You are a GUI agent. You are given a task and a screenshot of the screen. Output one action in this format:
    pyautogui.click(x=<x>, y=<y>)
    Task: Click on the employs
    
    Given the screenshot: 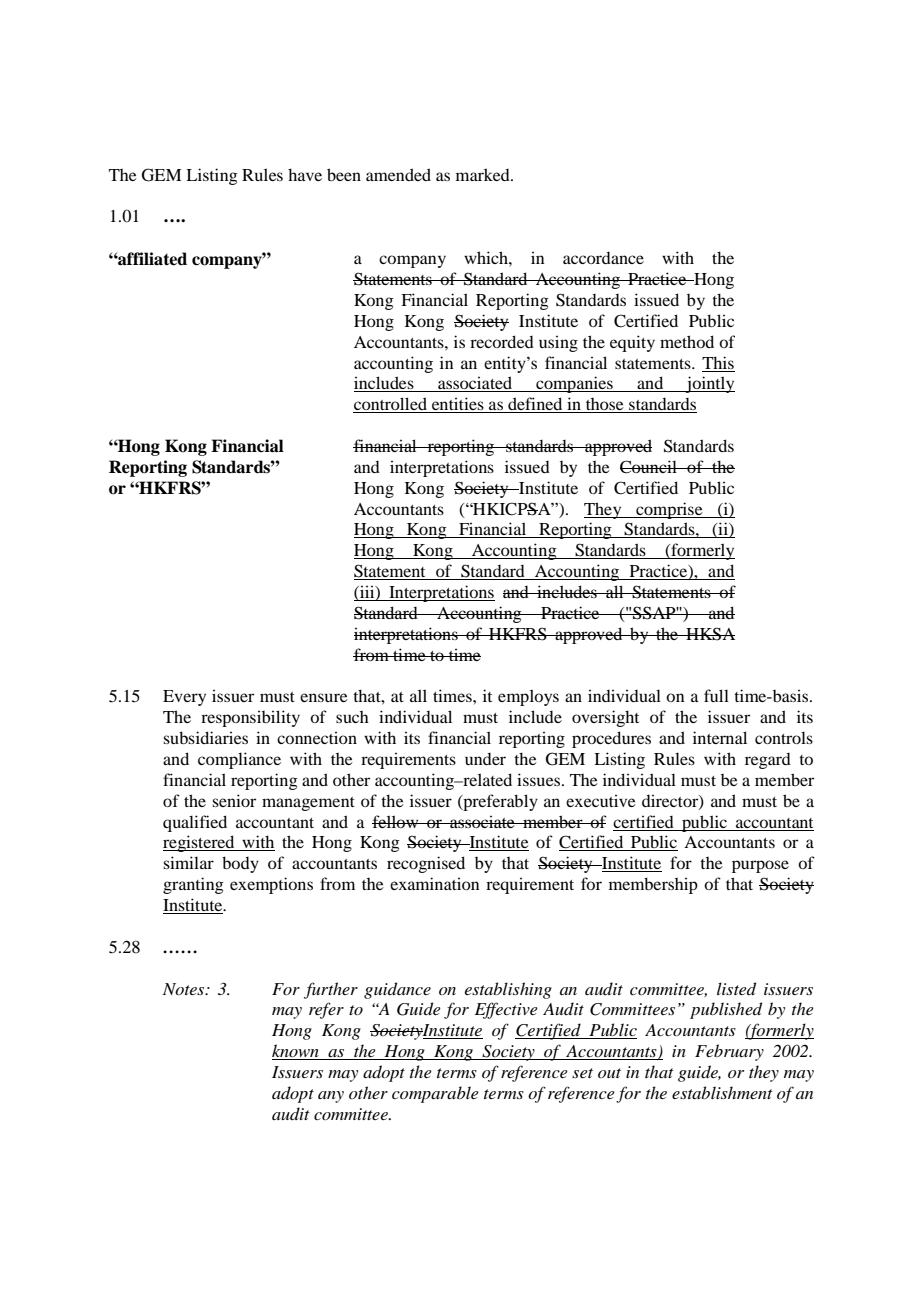 What is the action you would take?
    pyautogui.click(x=528, y=697)
